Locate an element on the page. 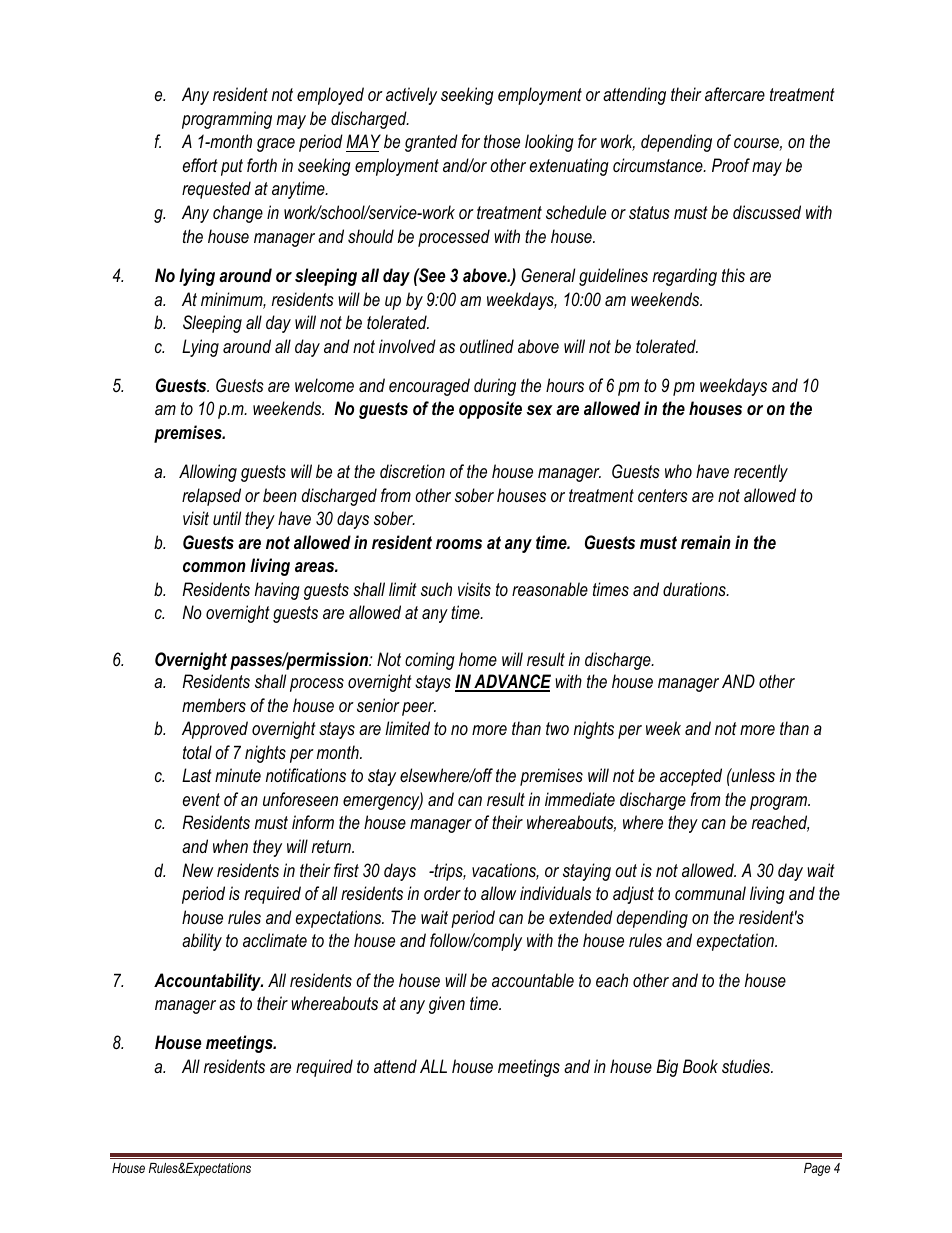 This page has height=1233, width=952. aftercare is located at coordinates (735, 94).
